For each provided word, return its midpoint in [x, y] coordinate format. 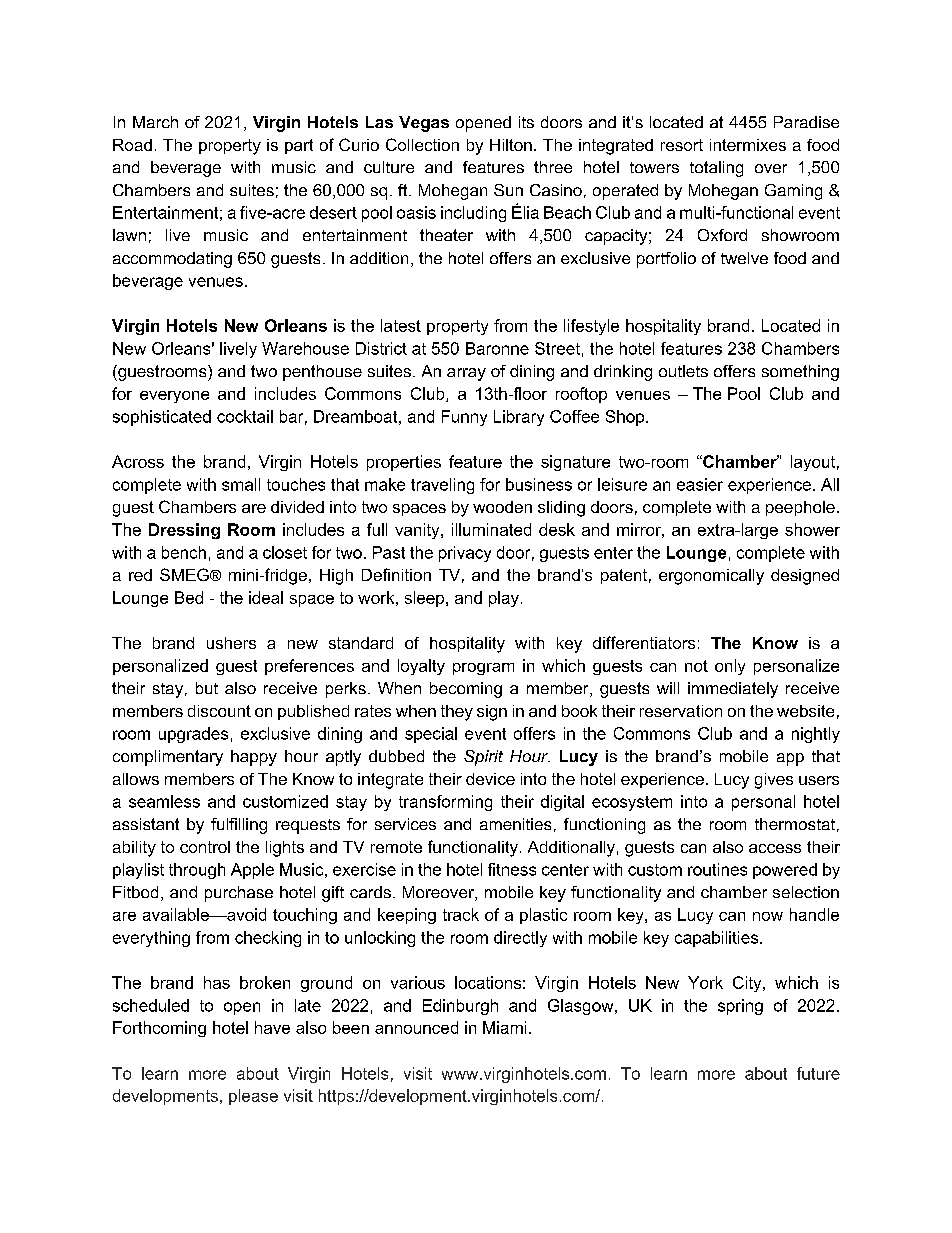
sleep [426, 599]
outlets [683, 371]
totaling [716, 169]
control [205, 847]
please [253, 1097]
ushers [231, 643]
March [155, 122]
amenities [515, 824]
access [775, 848]
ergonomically [711, 577]
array [466, 374]
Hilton [511, 145]
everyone [174, 397]
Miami [504, 1027]
